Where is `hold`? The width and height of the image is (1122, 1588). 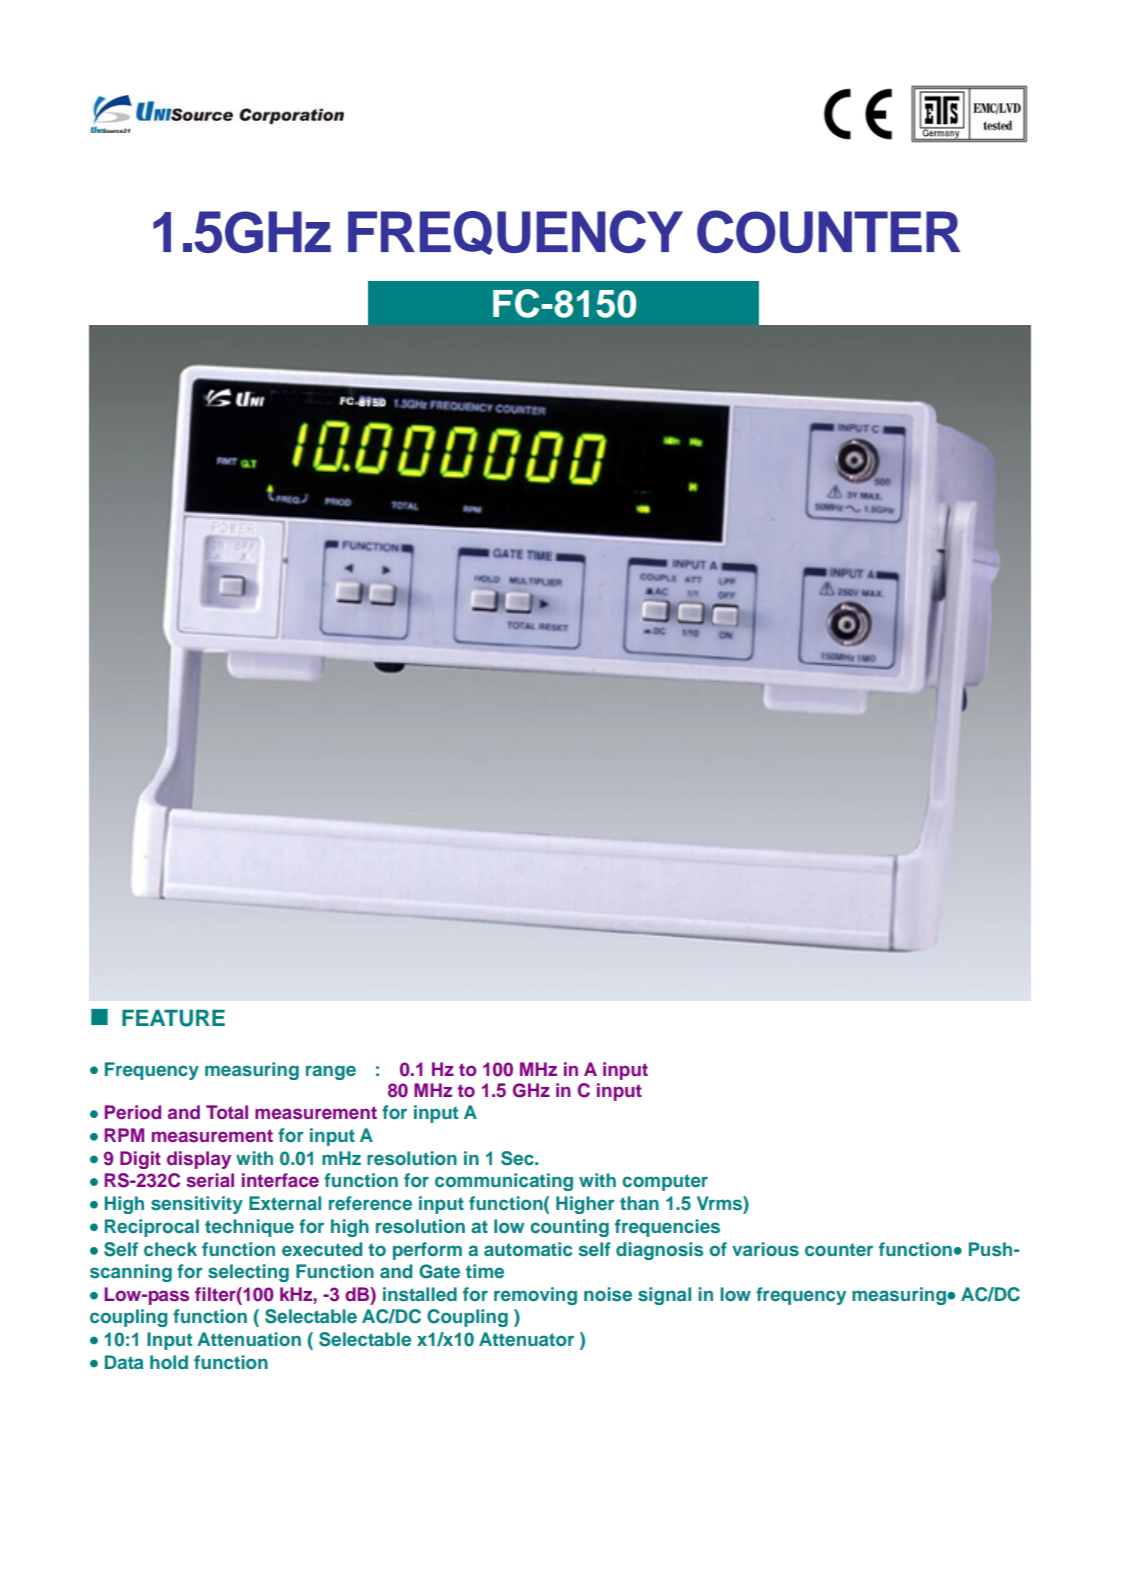 hold is located at coordinates (169, 1362).
